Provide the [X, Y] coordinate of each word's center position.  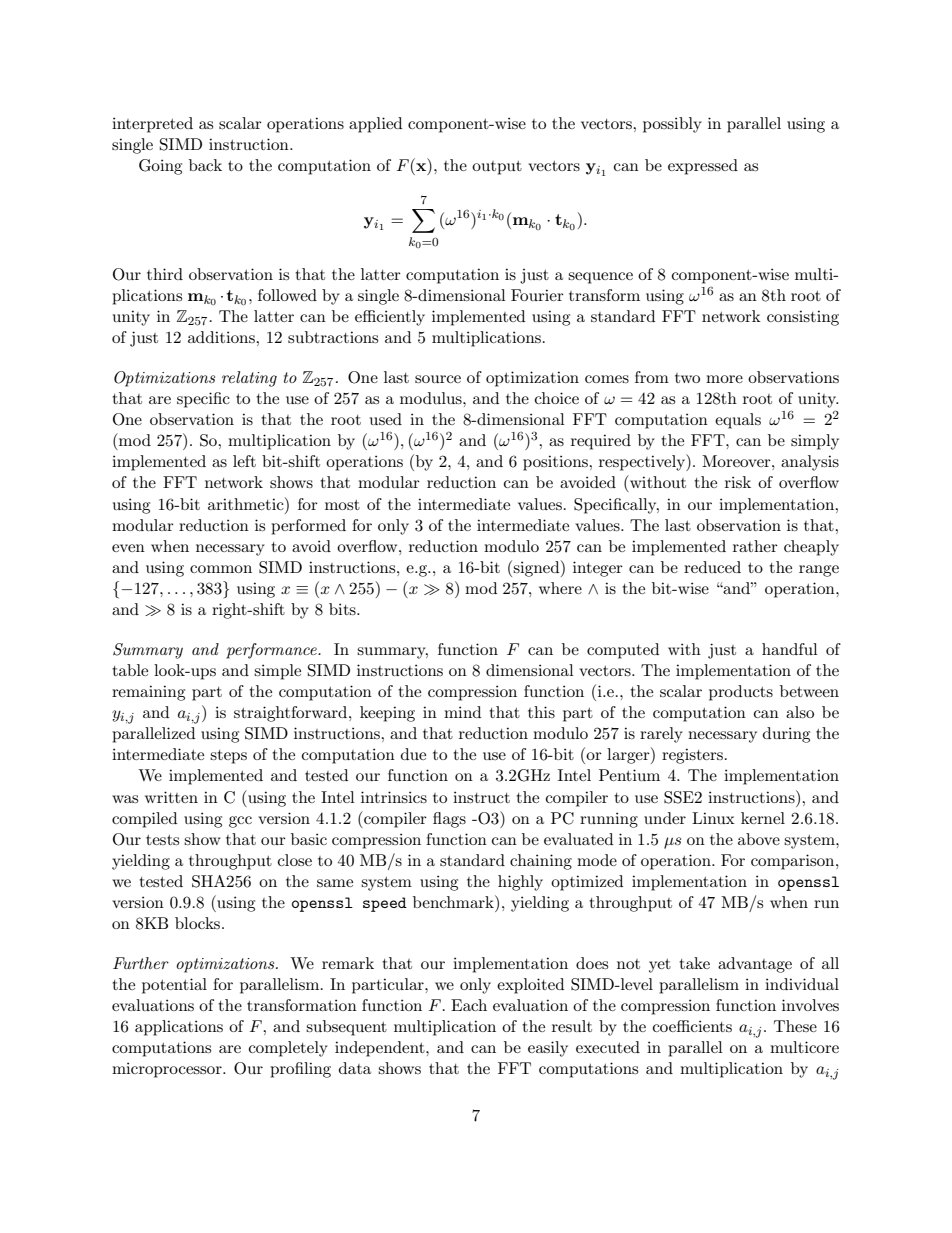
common [221, 569]
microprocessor [168, 1070]
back [205, 165]
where [560, 588]
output [497, 168]
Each [469, 1005]
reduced [712, 567]
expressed [703, 167]
